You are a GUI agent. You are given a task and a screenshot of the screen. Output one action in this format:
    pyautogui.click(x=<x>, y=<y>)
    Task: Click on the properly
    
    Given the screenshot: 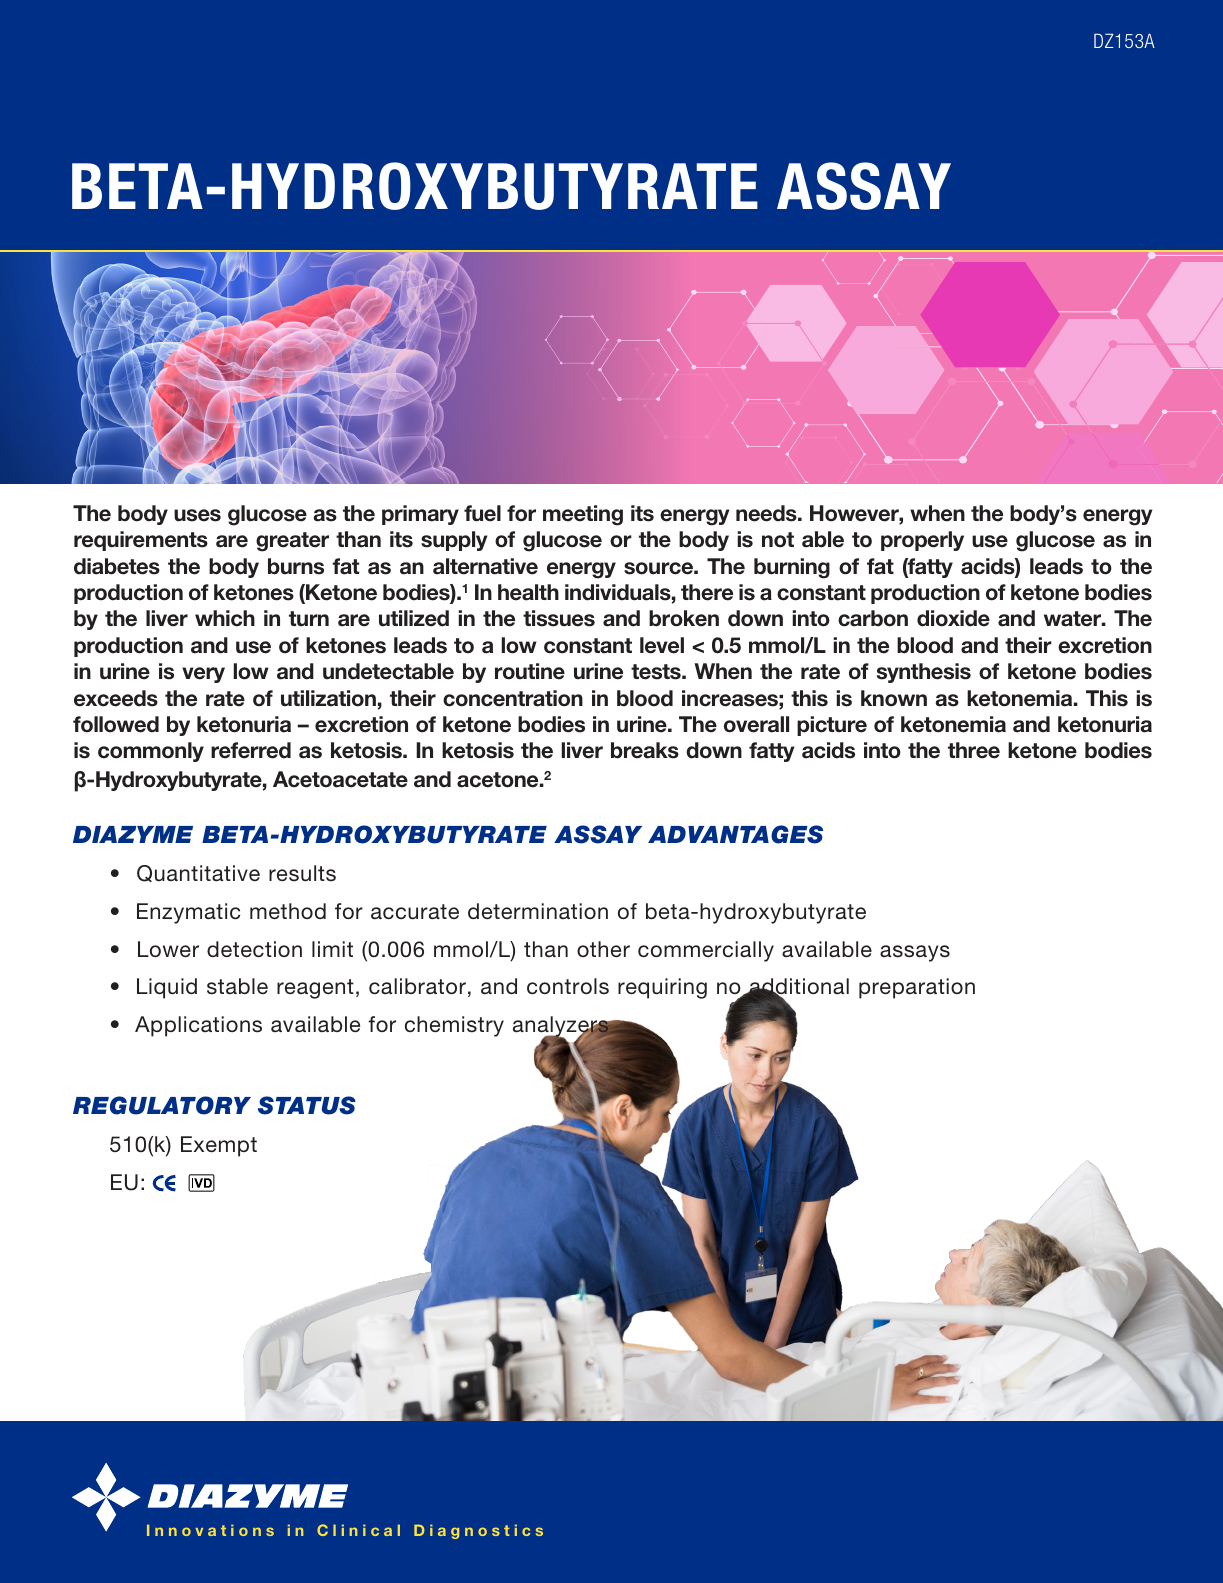 What is the action you would take?
    pyautogui.click(x=922, y=541)
